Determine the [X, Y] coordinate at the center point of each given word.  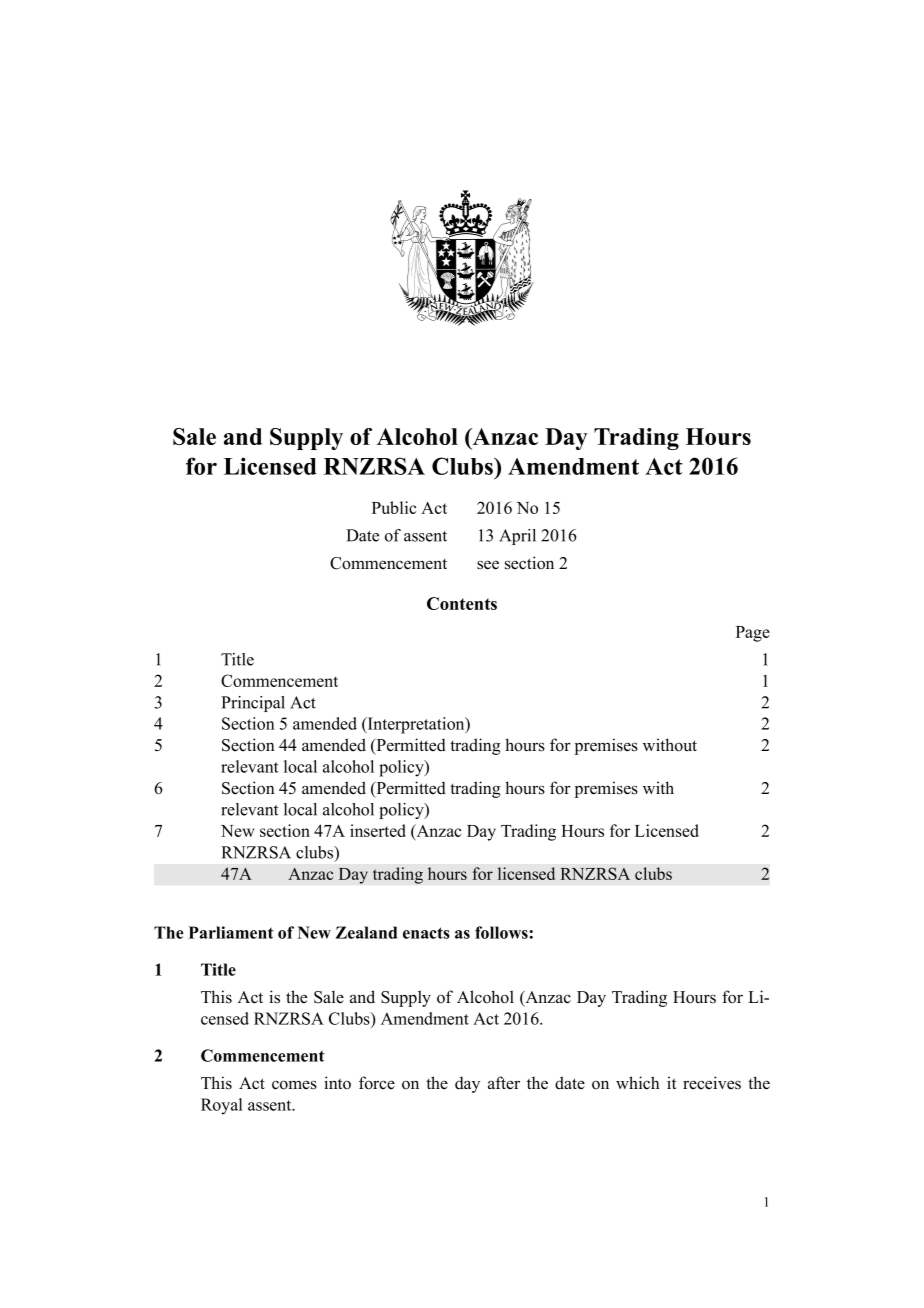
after [504, 1083]
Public [394, 507]
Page [753, 634]
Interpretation [416, 725]
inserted [378, 830]
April [517, 537]
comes [294, 1085]
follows [501, 932]
